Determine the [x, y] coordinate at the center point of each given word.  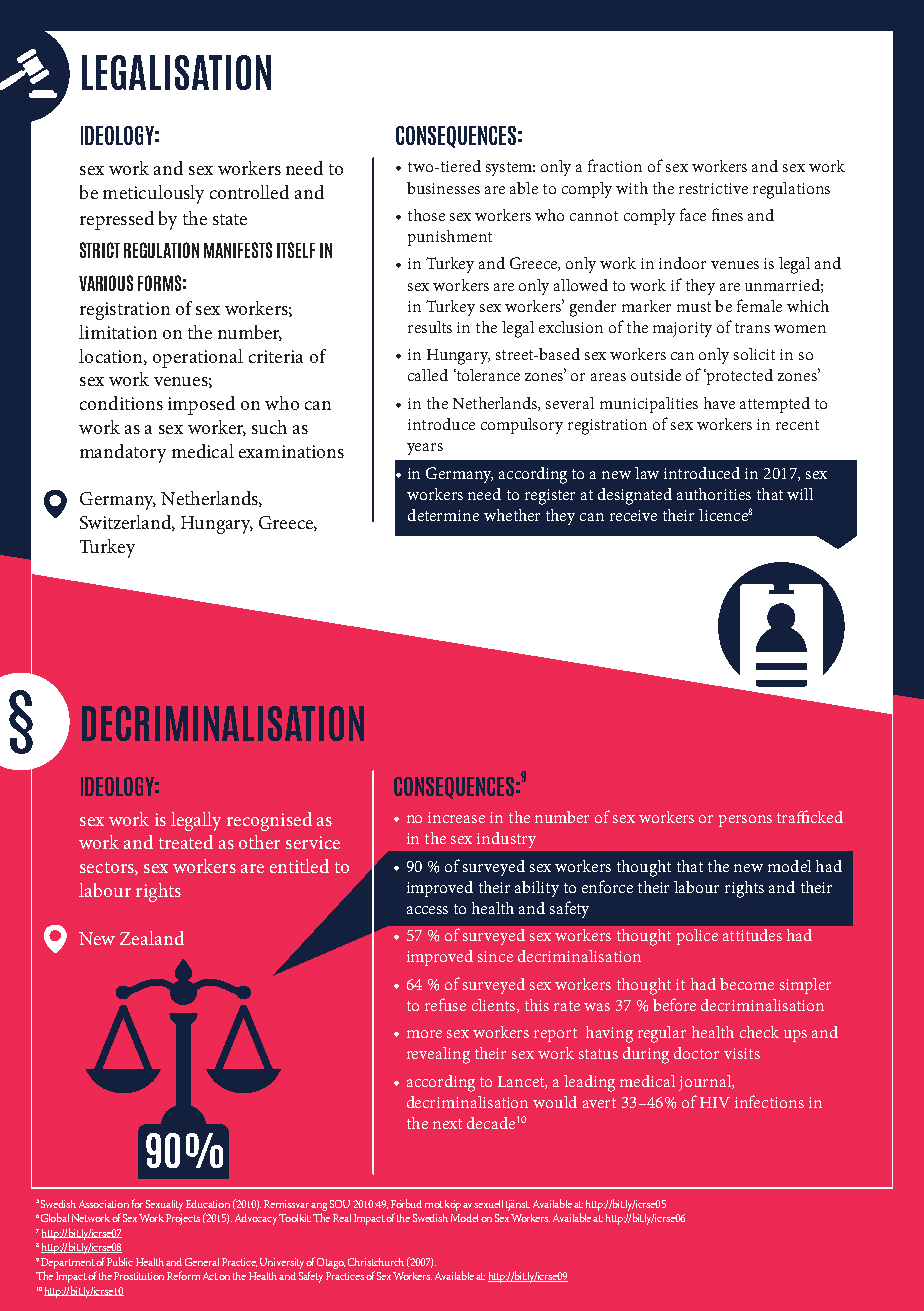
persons [745, 821]
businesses [443, 188]
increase [456, 817]
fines [727, 214]
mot [434, 1204]
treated [186, 842]
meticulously [153, 194]
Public [120, 1261]
